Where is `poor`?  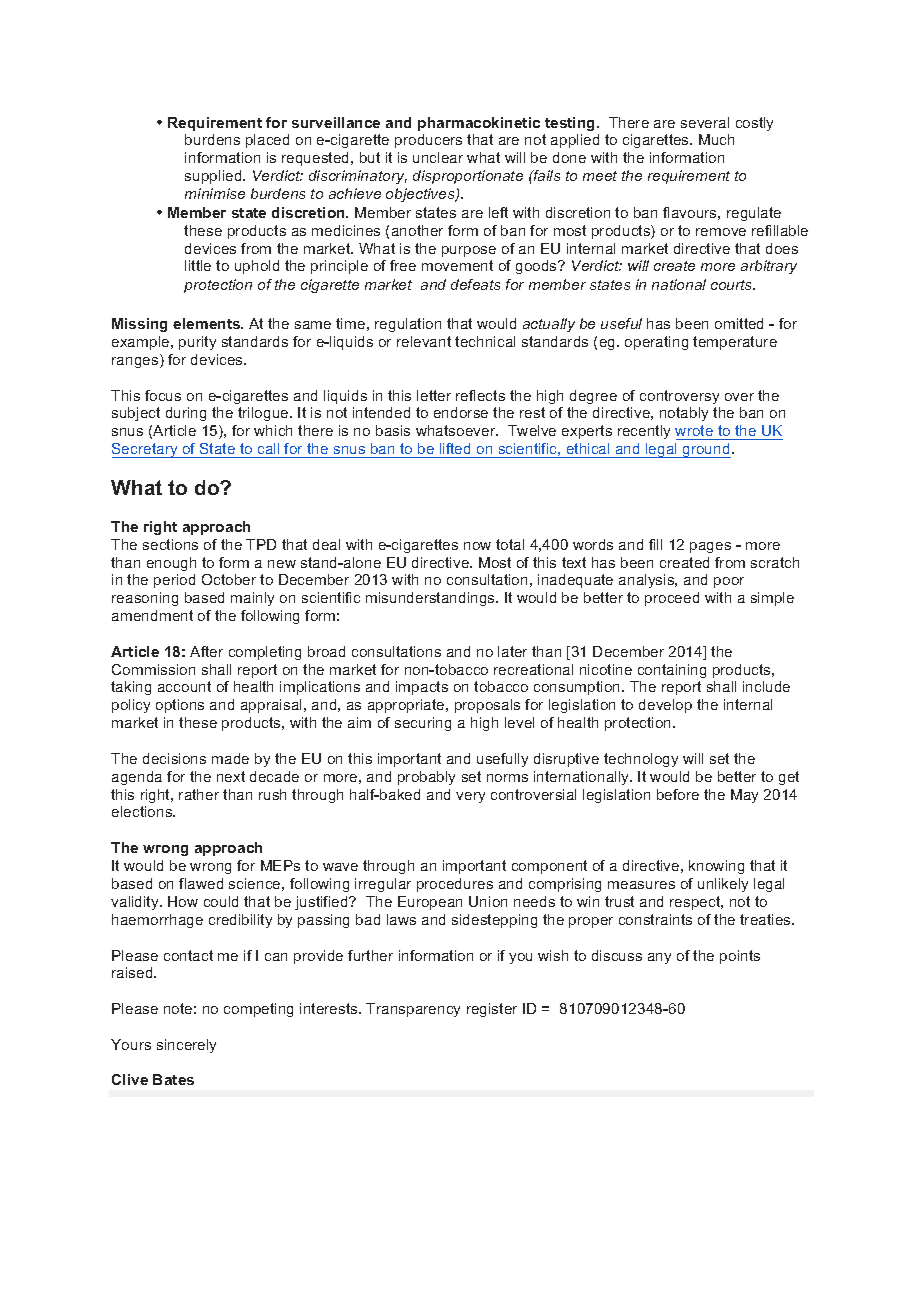 poor is located at coordinates (729, 582).
